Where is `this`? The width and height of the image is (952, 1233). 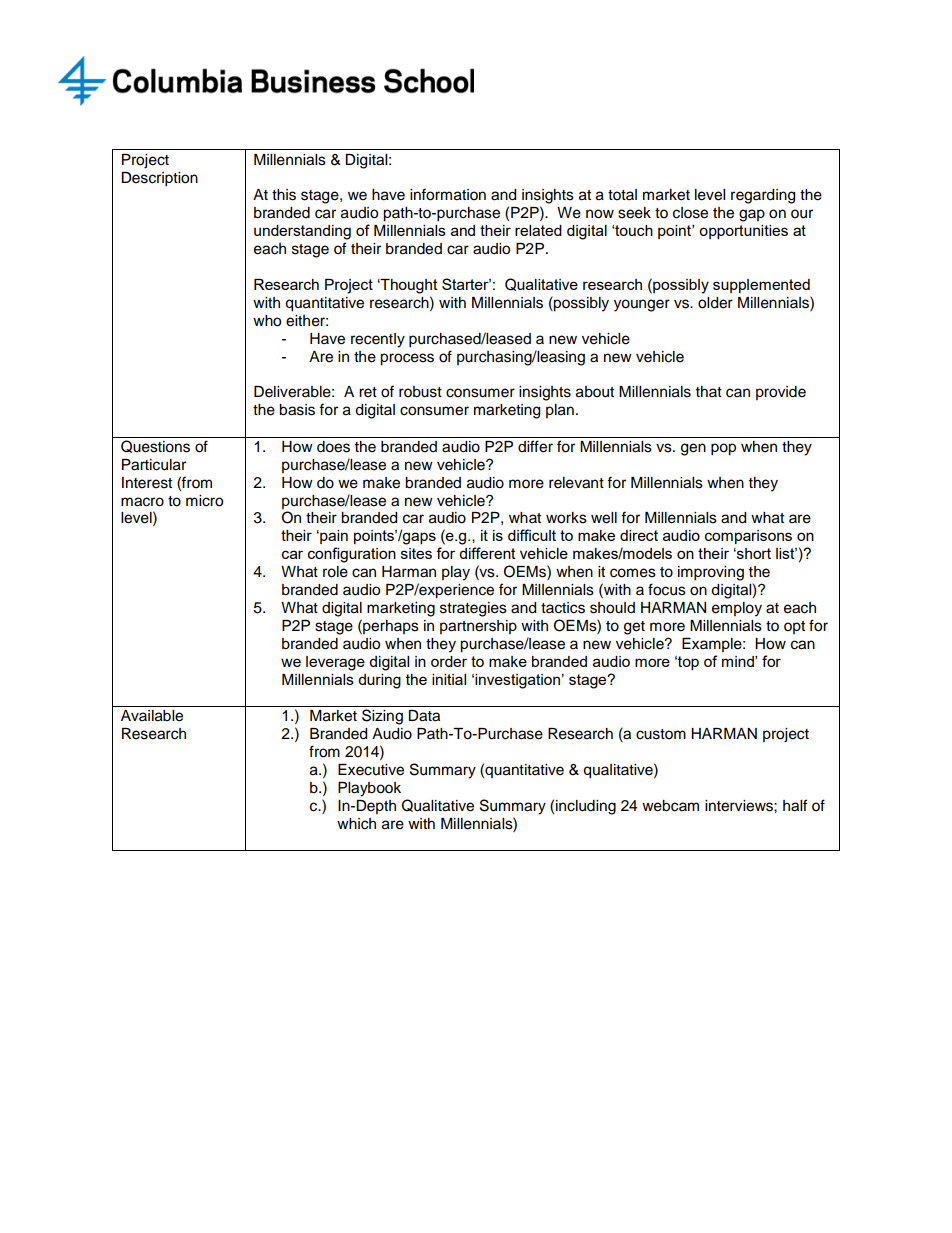 this is located at coordinates (284, 195).
